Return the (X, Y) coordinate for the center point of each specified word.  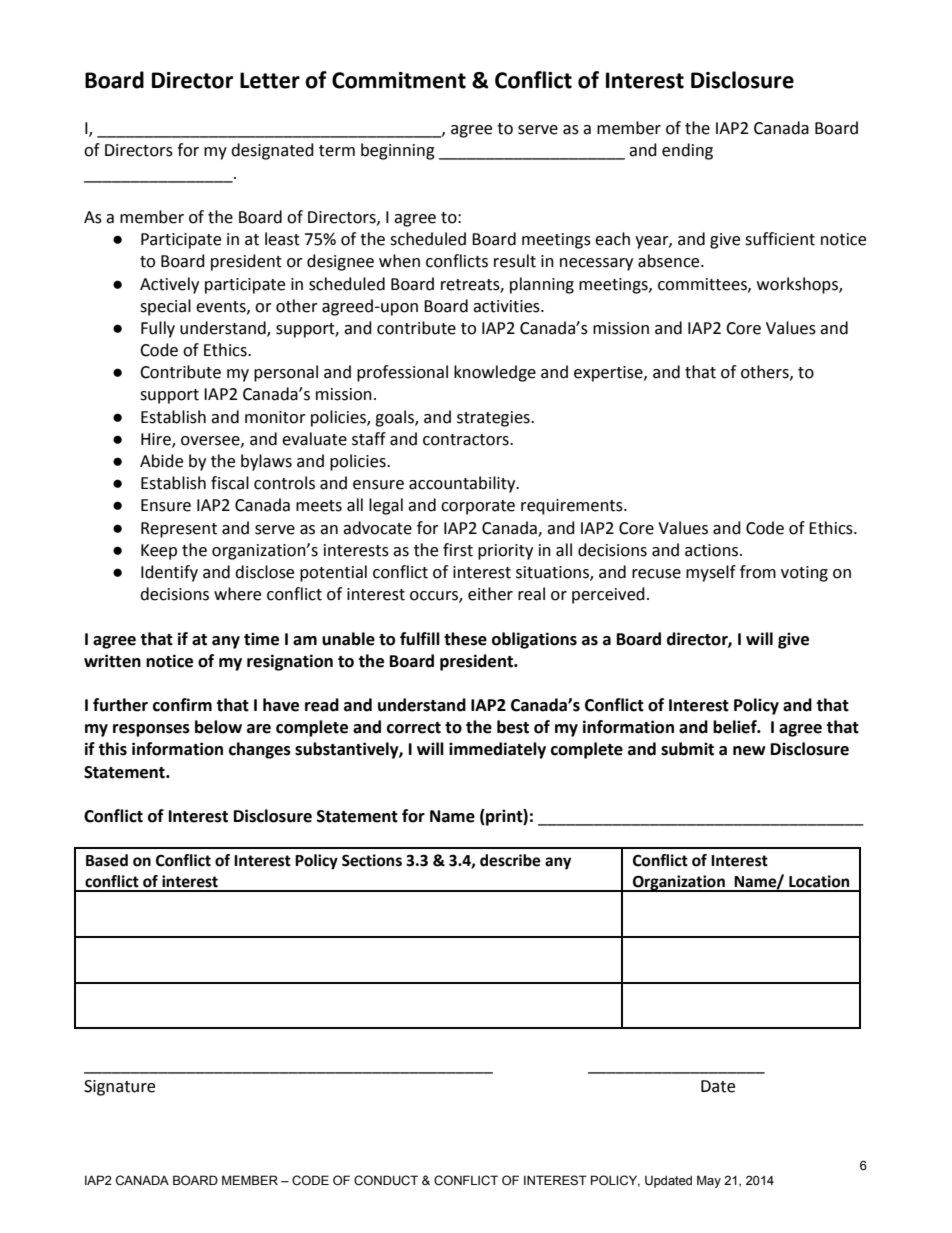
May (709, 1181)
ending (687, 151)
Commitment (399, 80)
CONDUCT (386, 1180)
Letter (270, 80)
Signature (119, 1088)
